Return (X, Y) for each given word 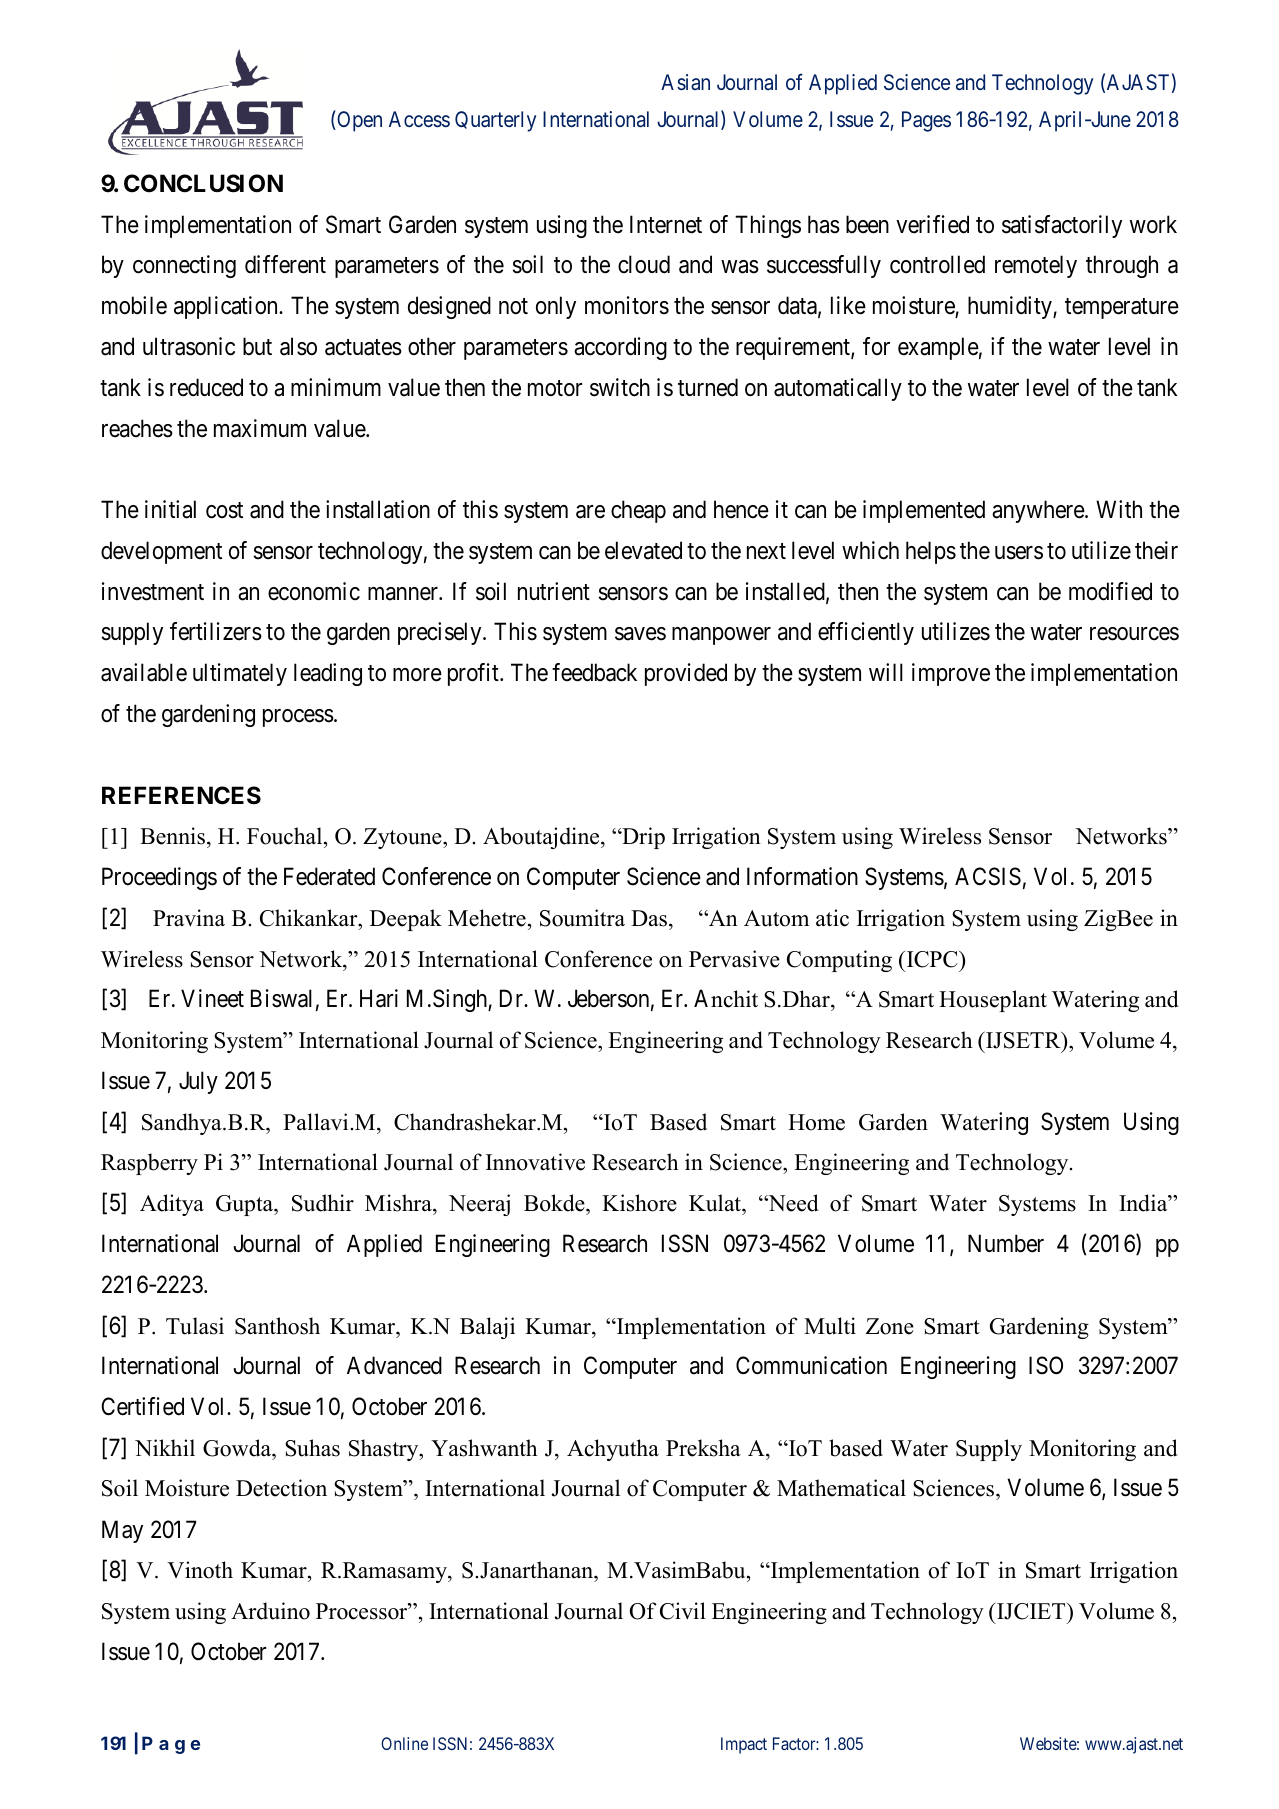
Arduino (270, 1611)
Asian (685, 82)
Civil (683, 1611)
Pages (926, 121)
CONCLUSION (203, 183)
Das (650, 918)
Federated (329, 876)
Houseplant (993, 1001)
